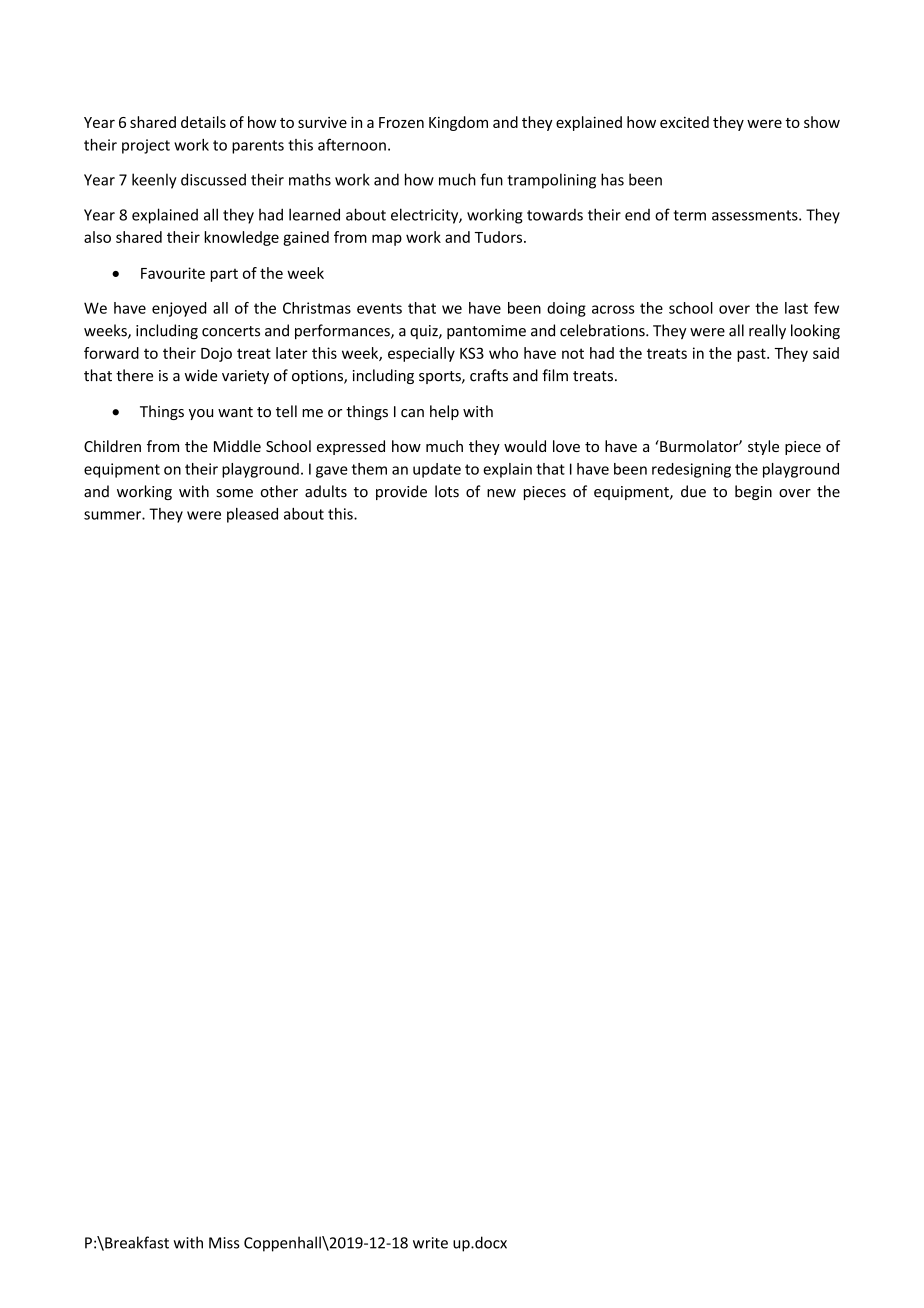 This page has width=924, height=1308. Describe the element at coordinates (763, 447) in the page. I see `style` at that location.
